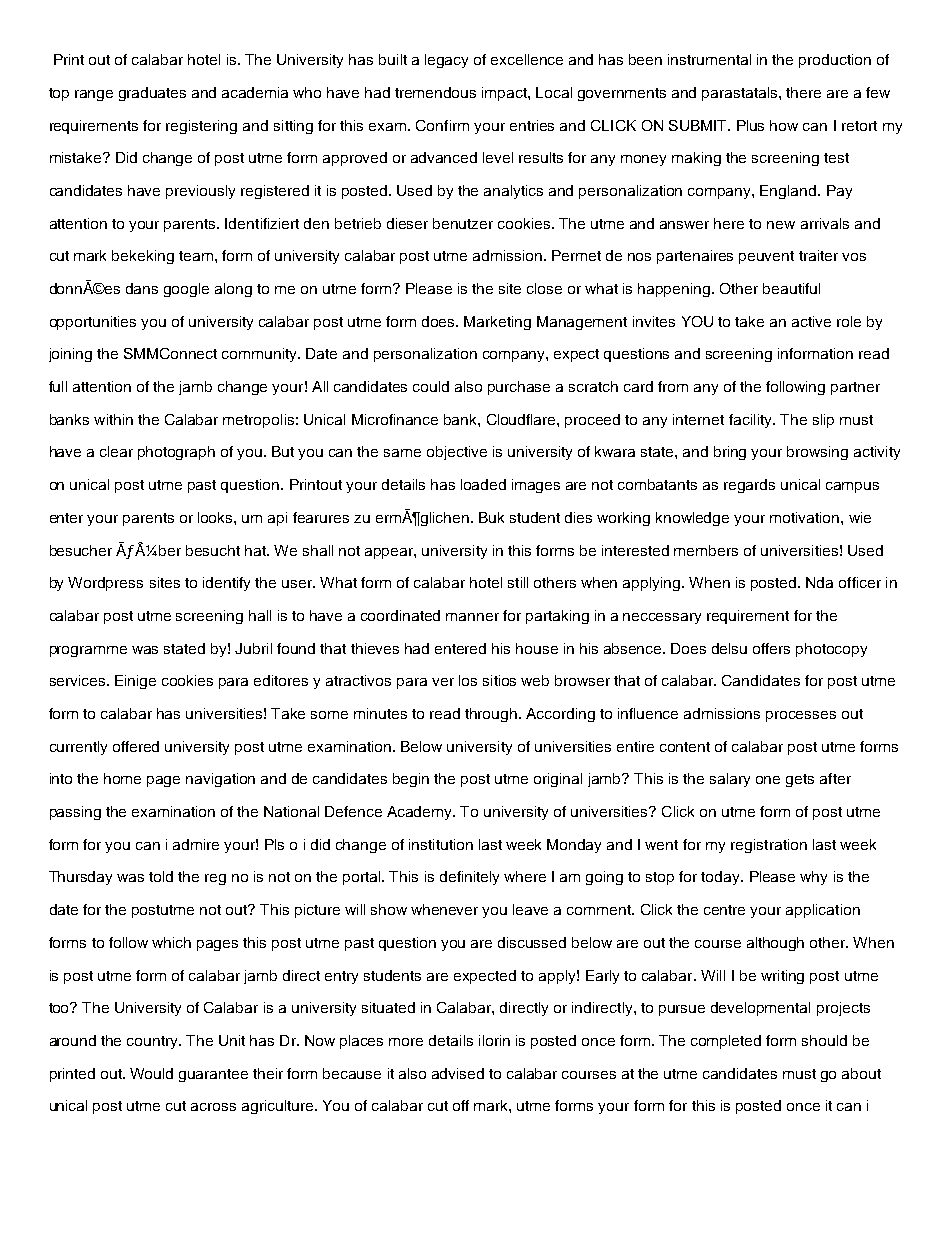  I want to click on graduates, so click(152, 94).
